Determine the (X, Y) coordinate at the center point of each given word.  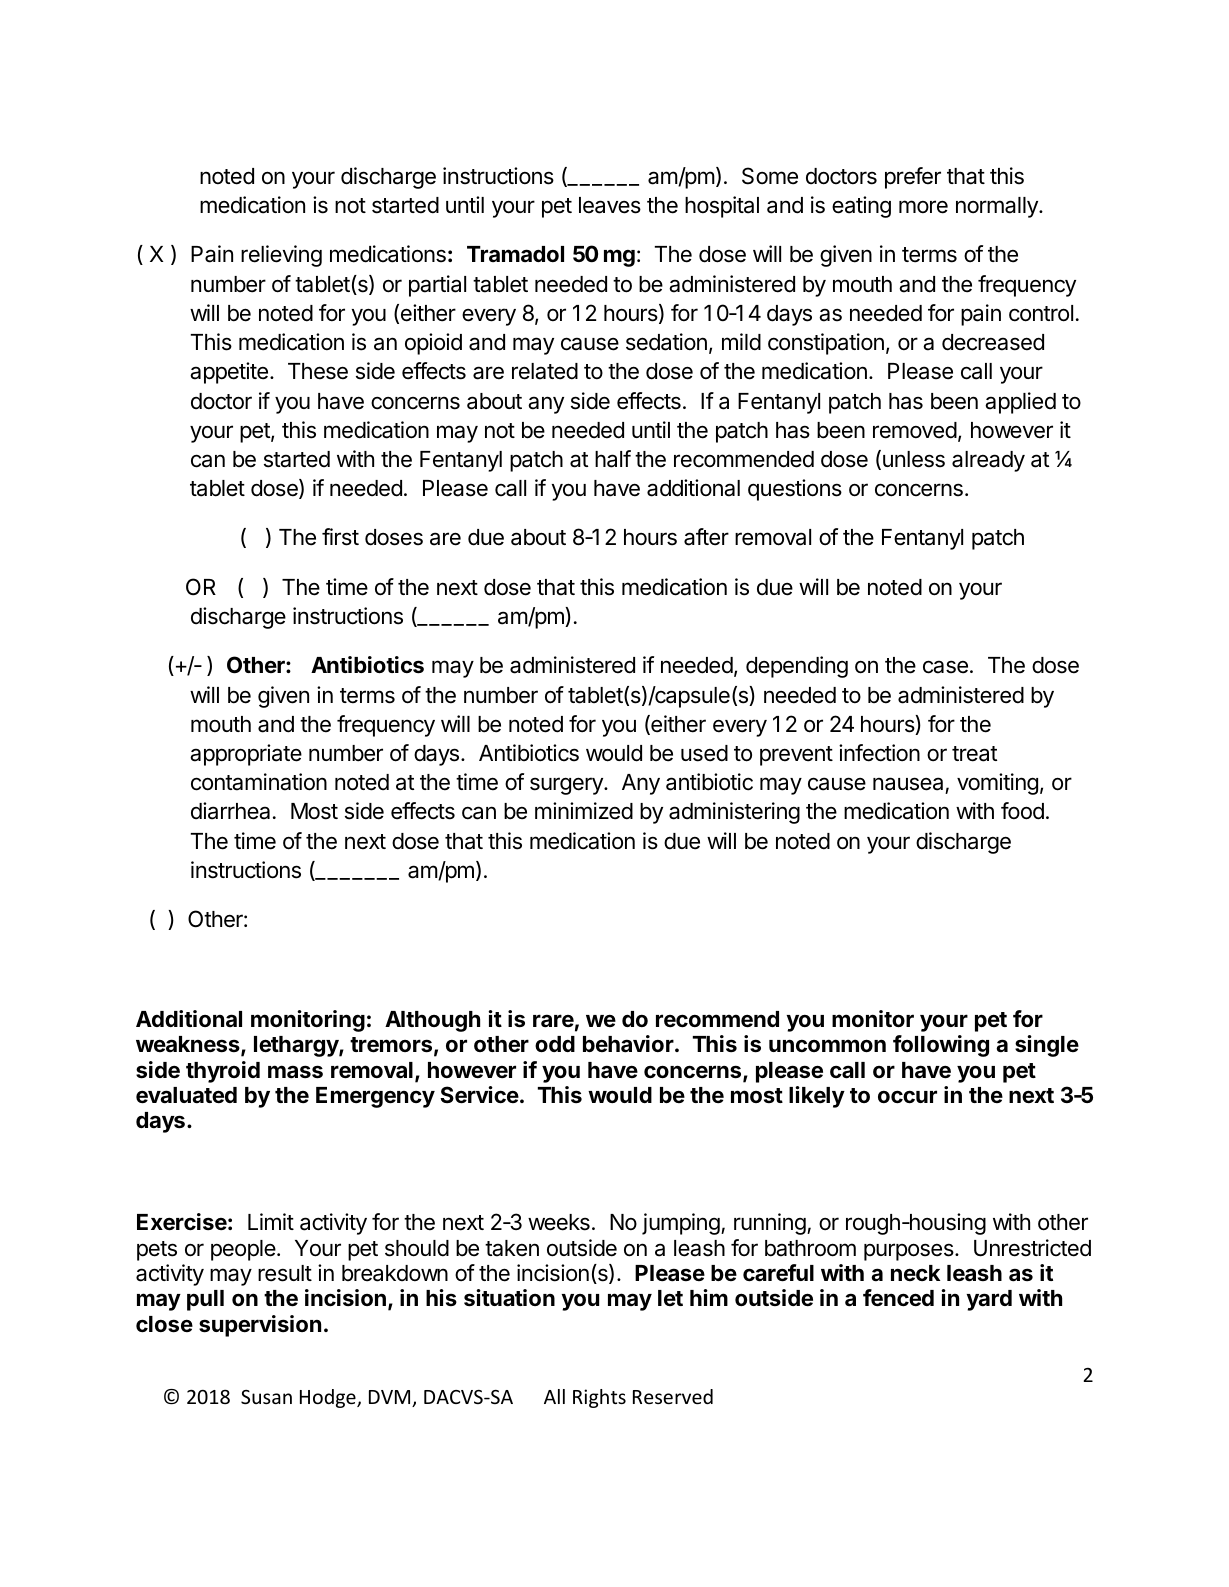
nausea (908, 784)
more (923, 207)
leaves (610, 205)
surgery (567, 786)
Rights (599, 1398)
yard (989, 1300)
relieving (281, 256)
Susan (266, 1397)
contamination (259, 782)
